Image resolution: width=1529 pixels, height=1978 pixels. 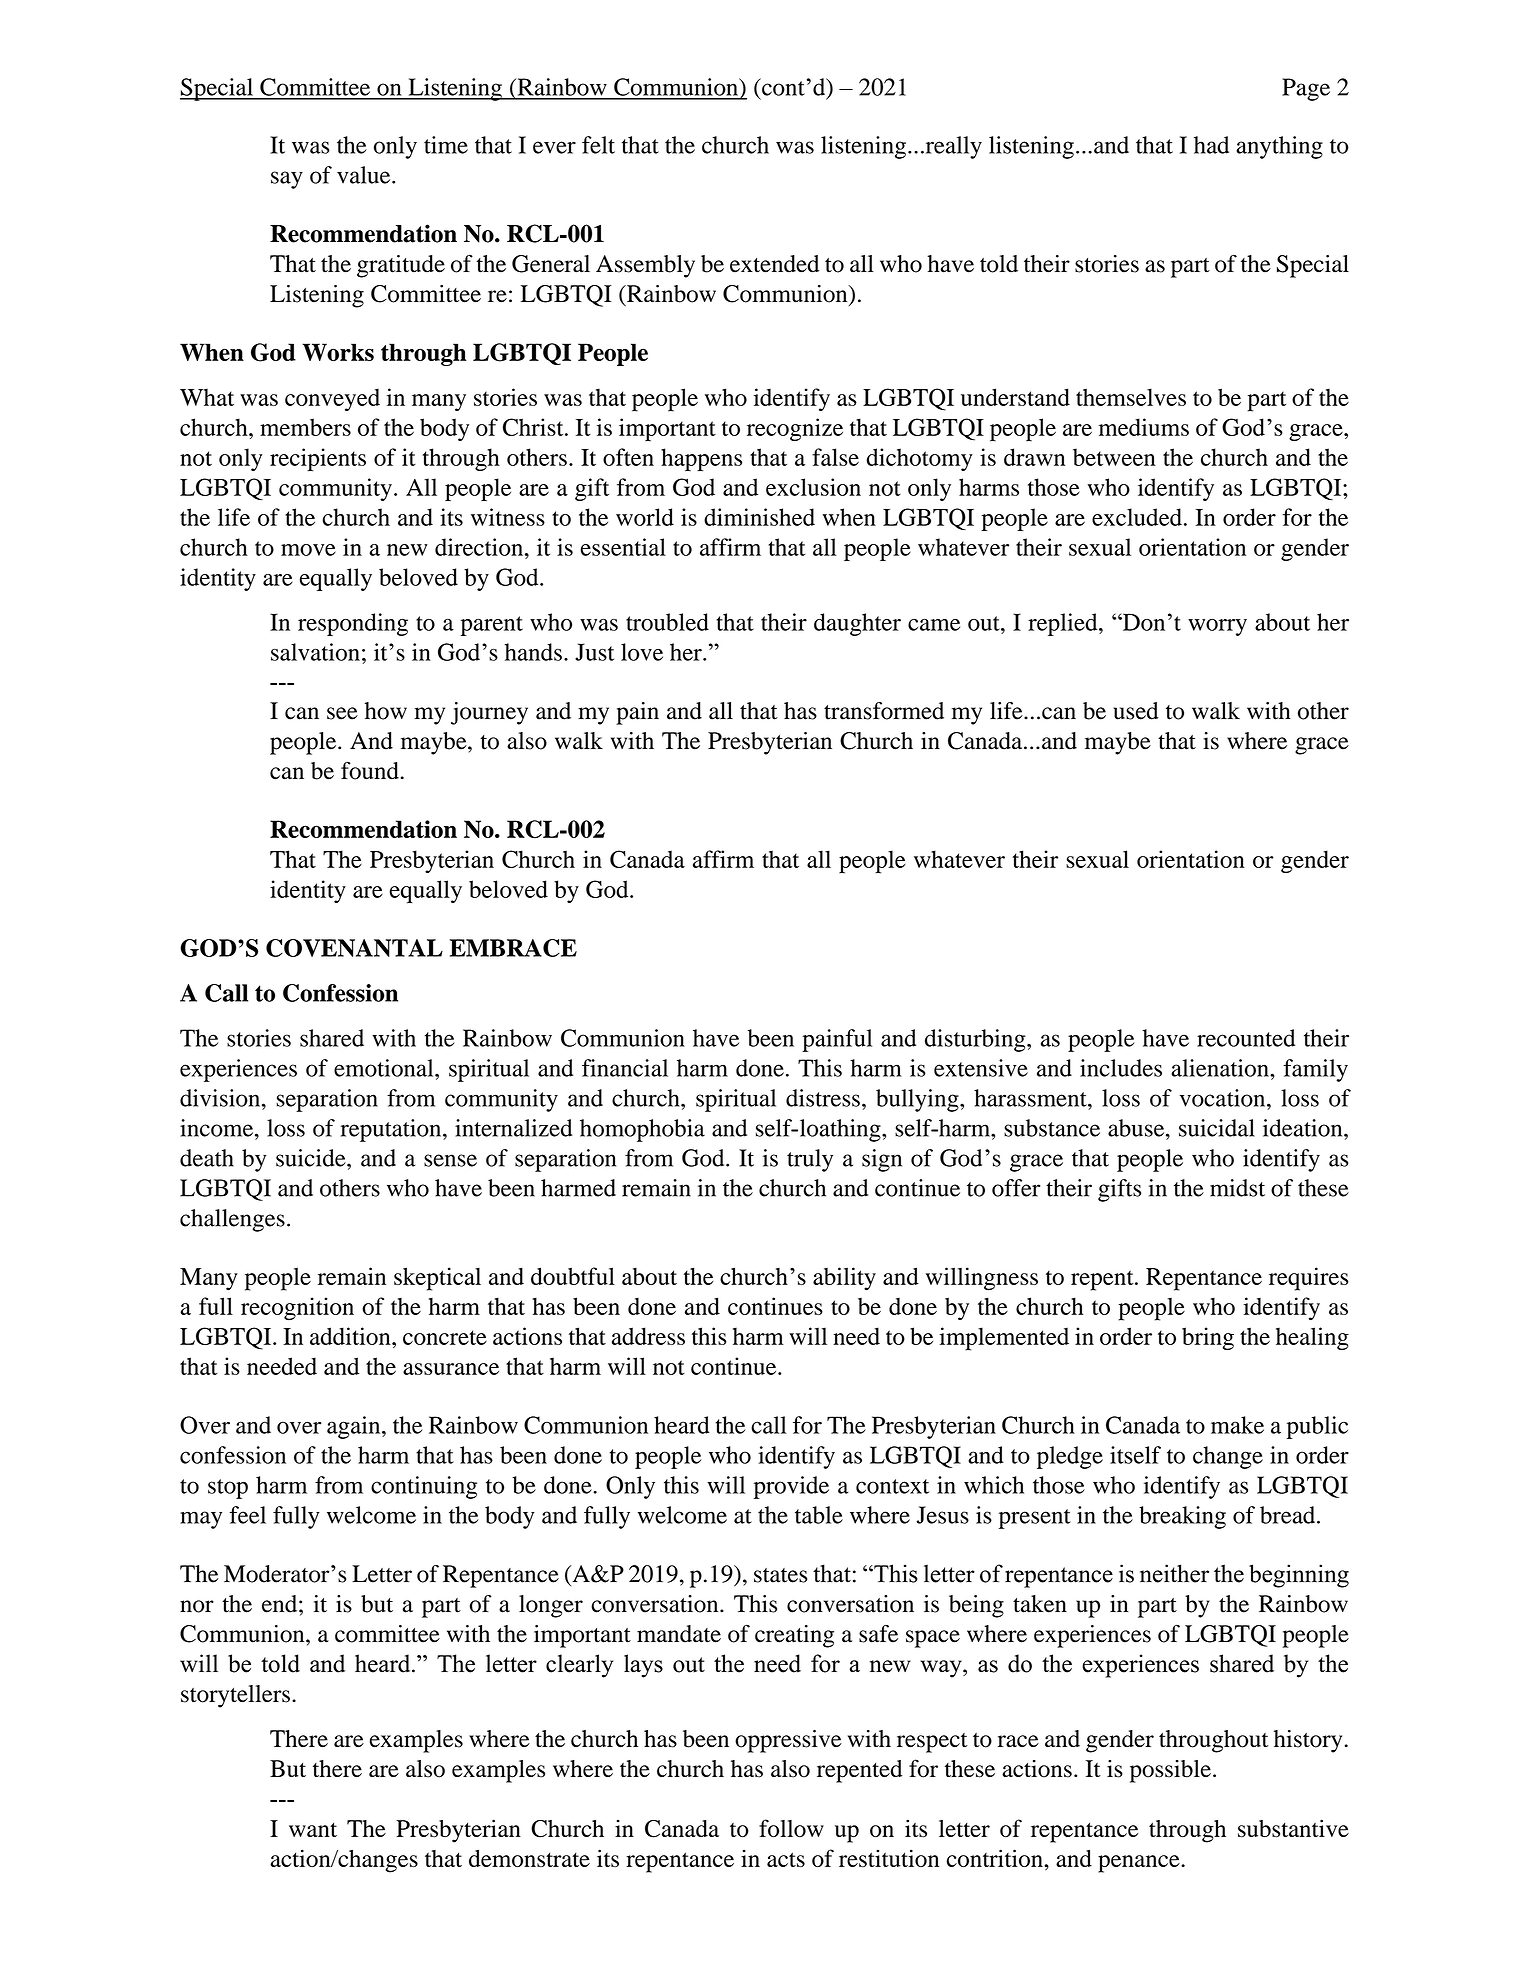 I want to click on follow, so click(x=791, y=1828).
